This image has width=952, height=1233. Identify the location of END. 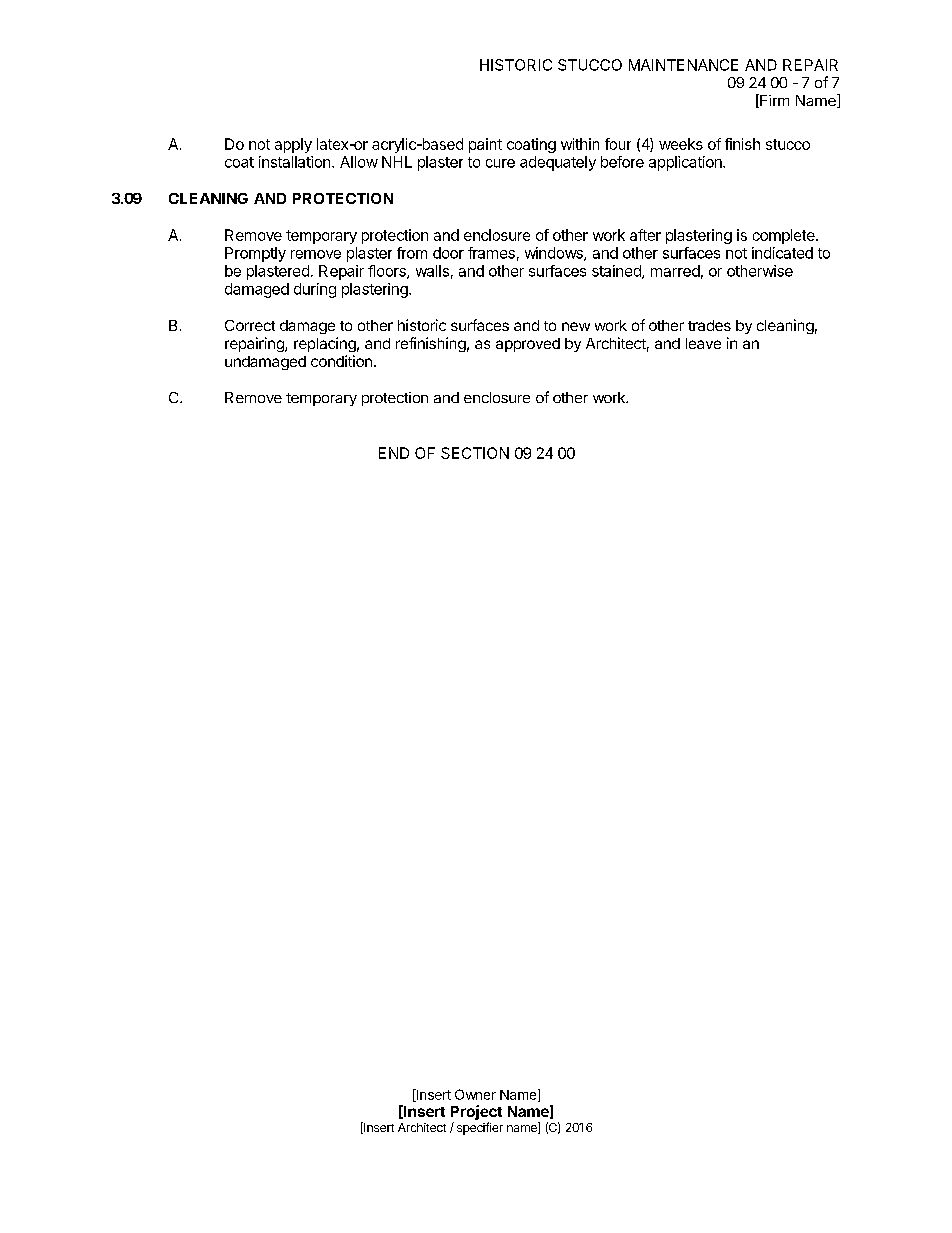
(394, 453).
